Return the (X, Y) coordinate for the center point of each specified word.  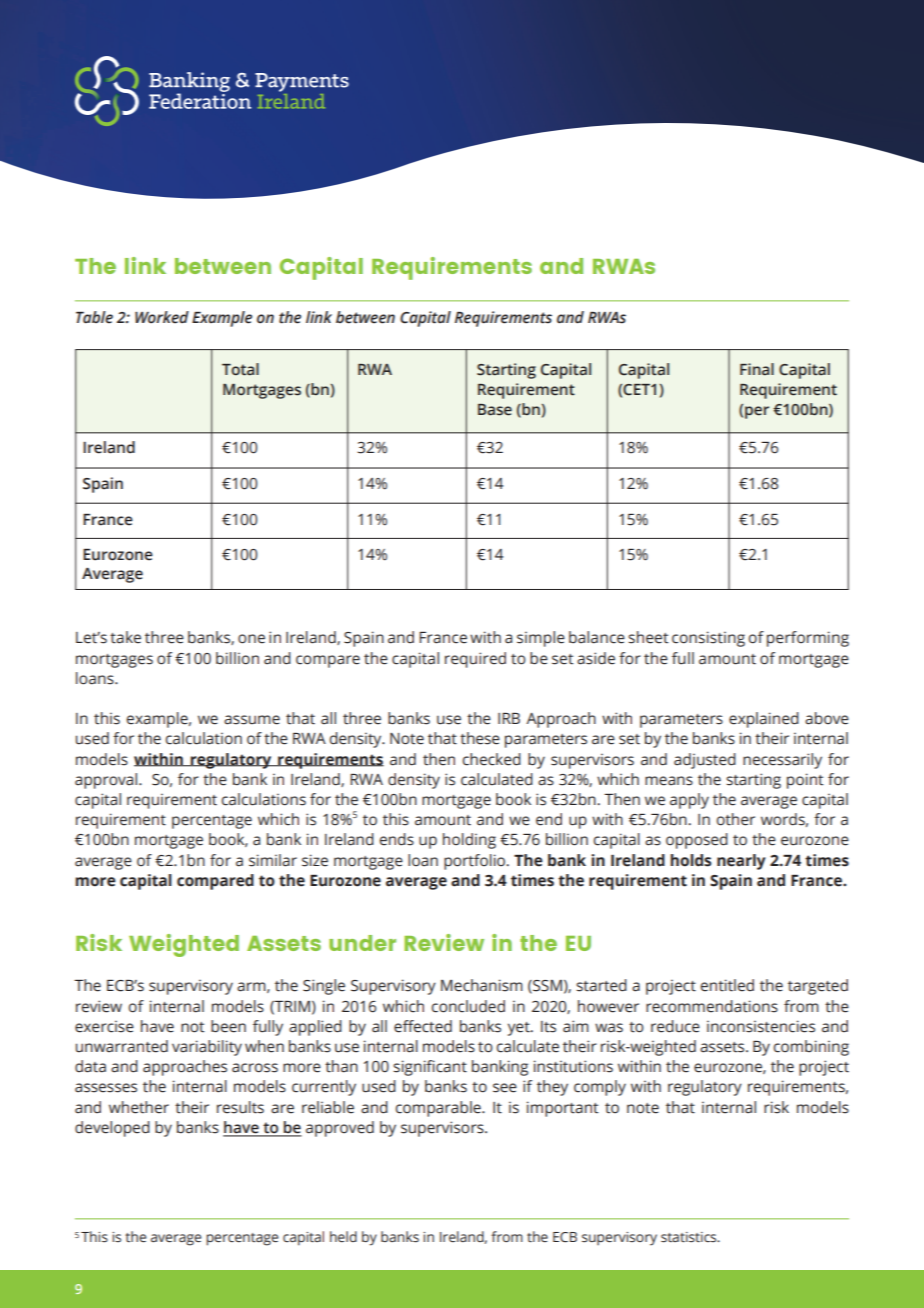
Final (757, 369)
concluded (468, 1006)
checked (492, 759)
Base (495, 410)
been (228, 1026)
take (125, 637)
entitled (727, 985)
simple (541, 639)
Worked (162, 317)
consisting (708, 639)
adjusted (705, 761)
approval (107, 781)
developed (112, 1129)
